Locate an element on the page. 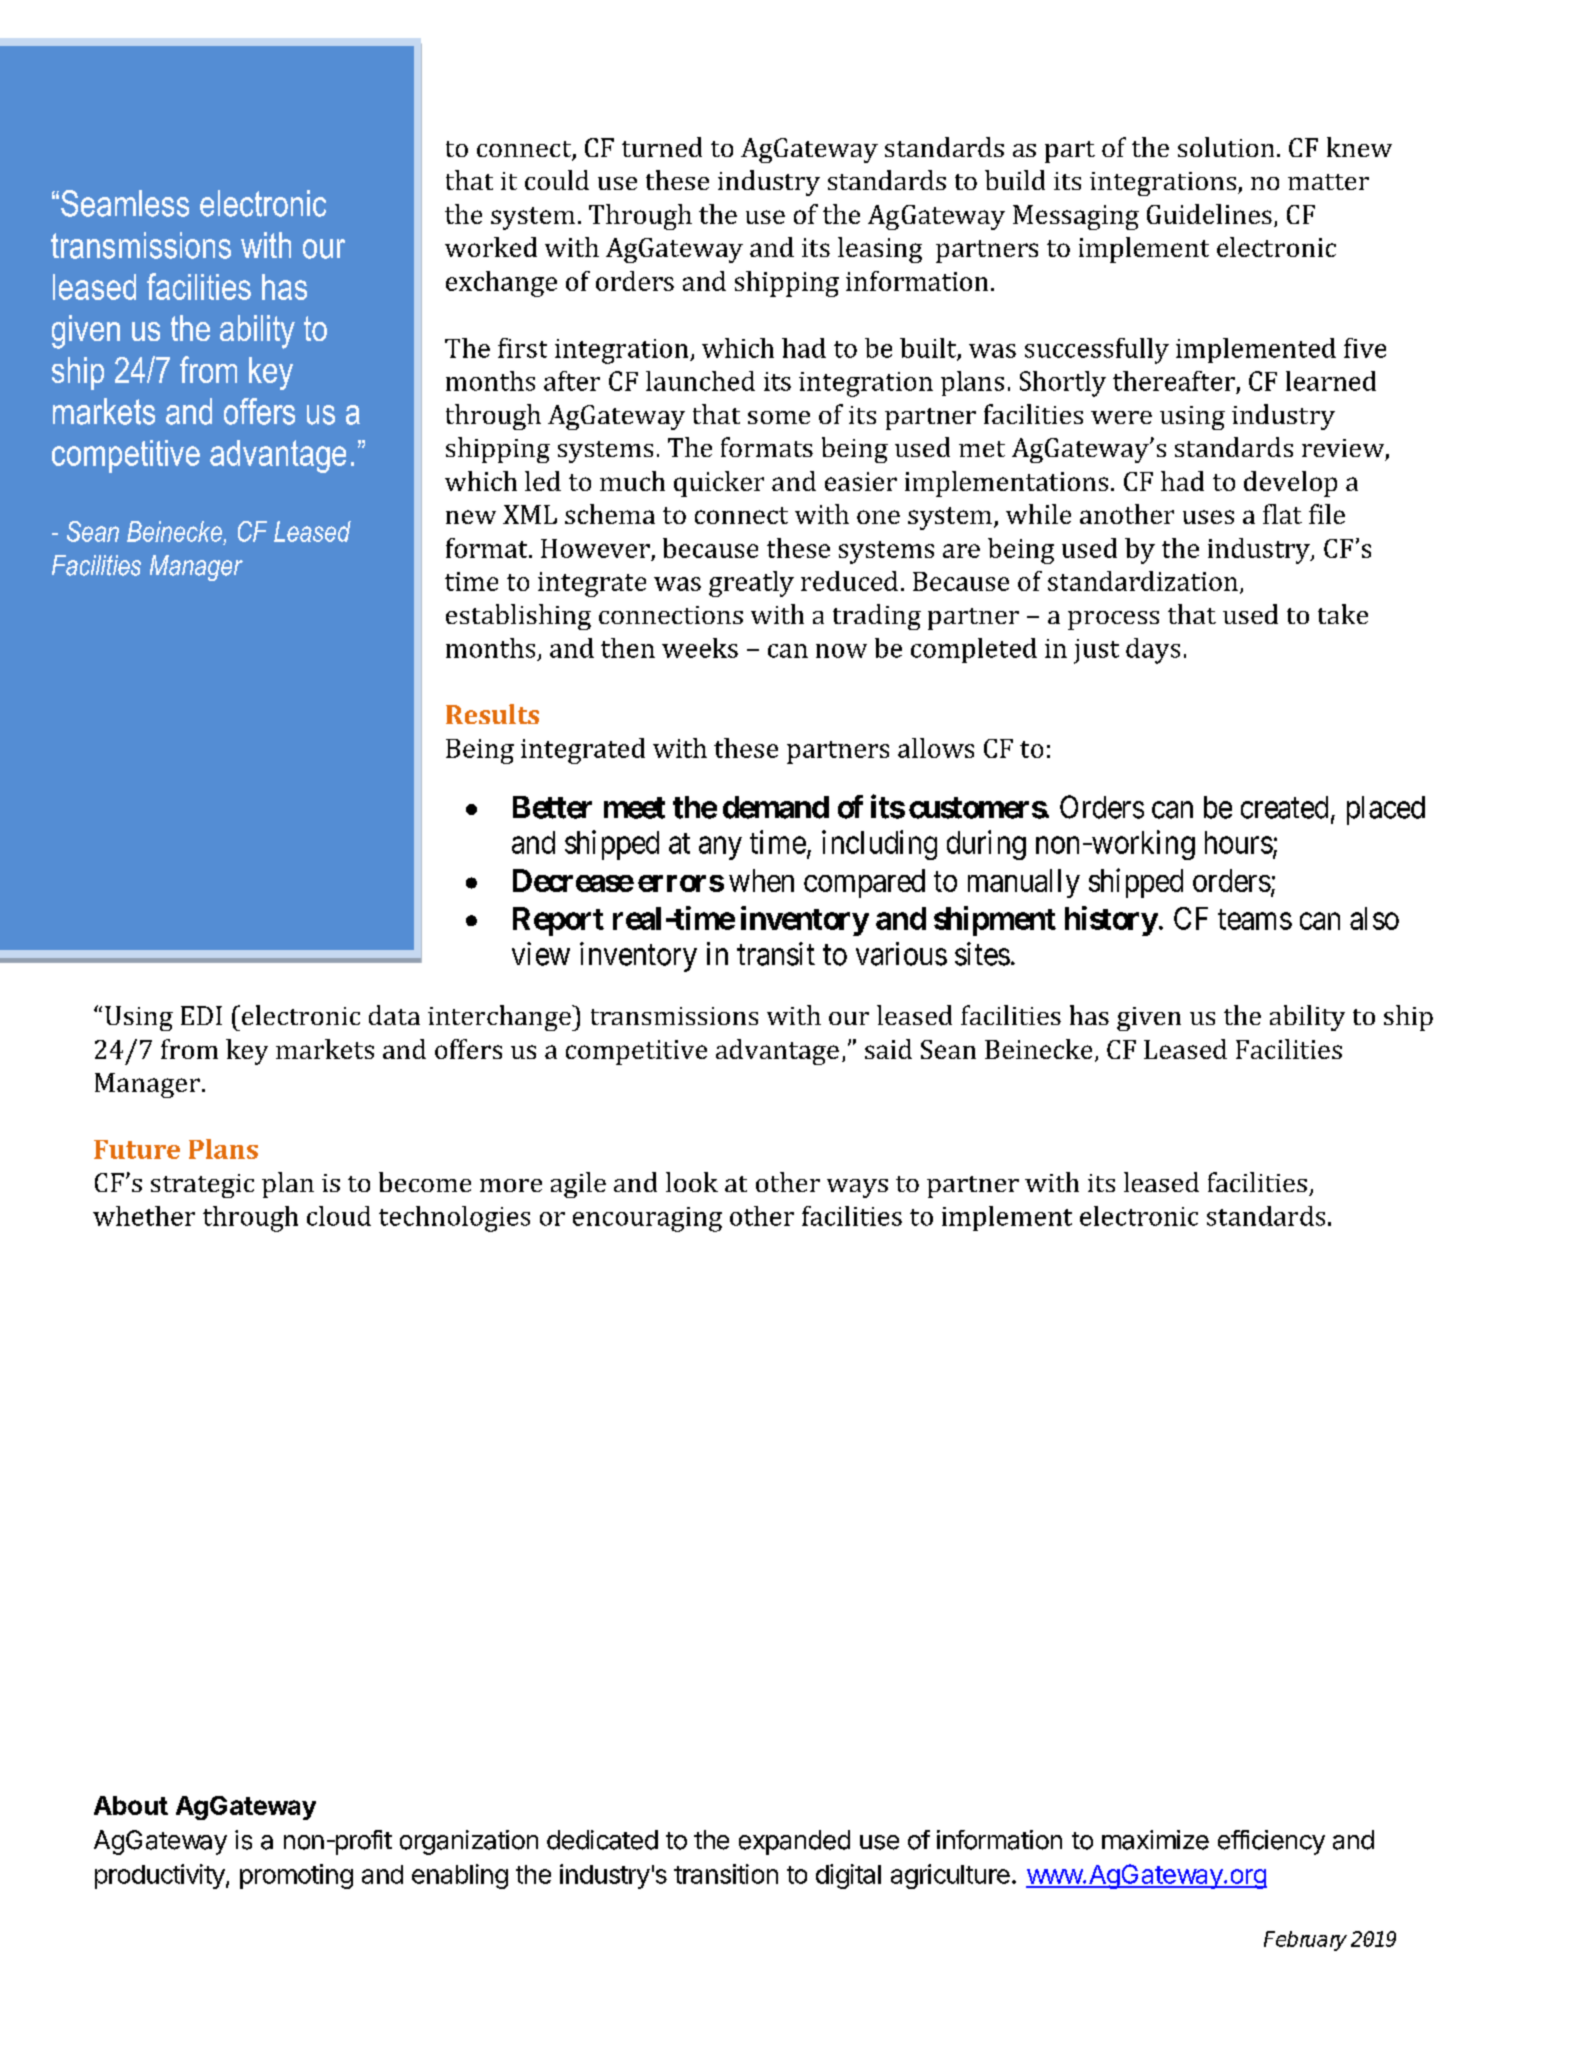  turned is located at coordinates (662, 147).
